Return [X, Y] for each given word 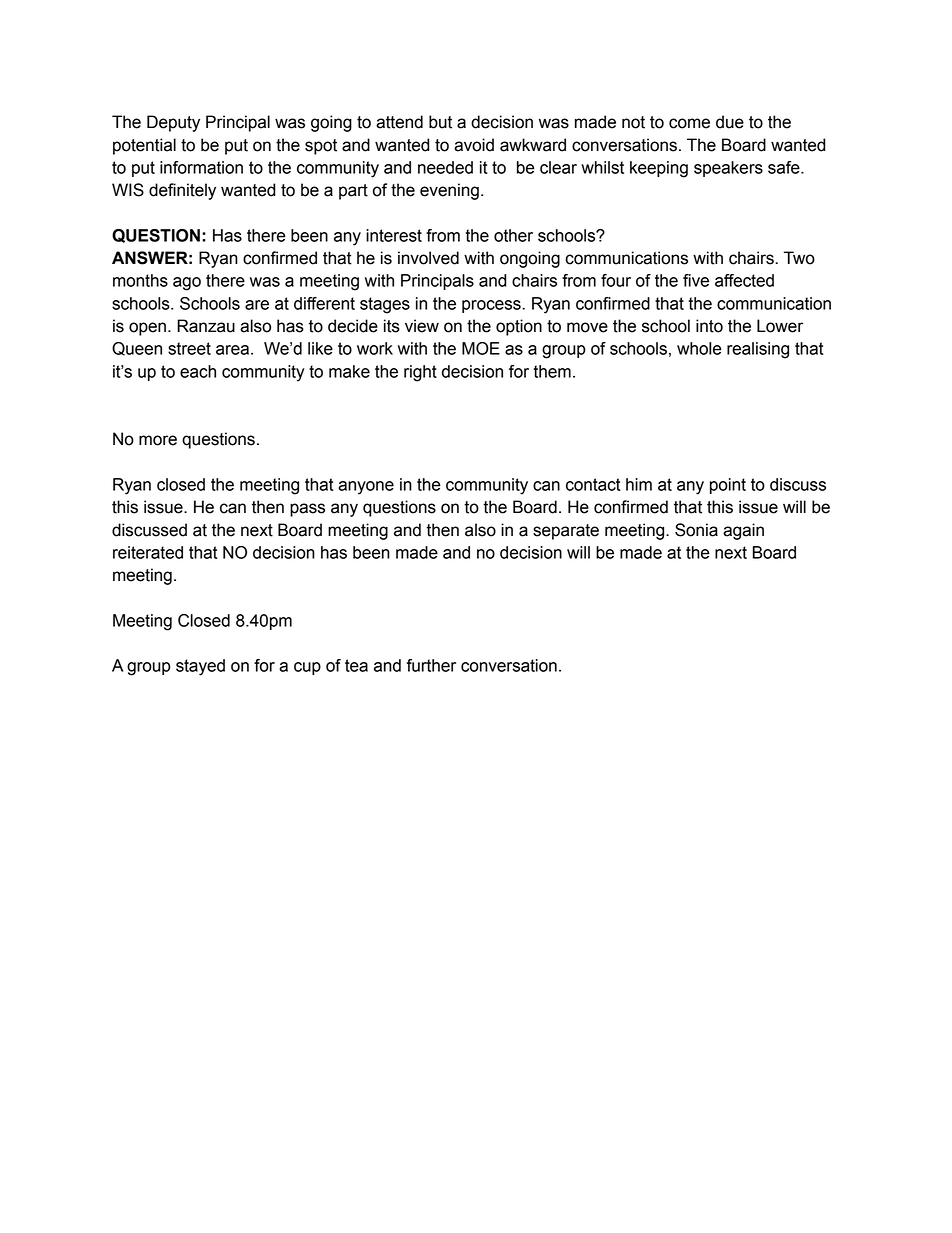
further [431, 665]
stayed [200, 667]
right [420, 373]
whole [699, 348]
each [198, 371]
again [743, 531]
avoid [474, 145]
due [730, 122]
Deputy [173, 123]
